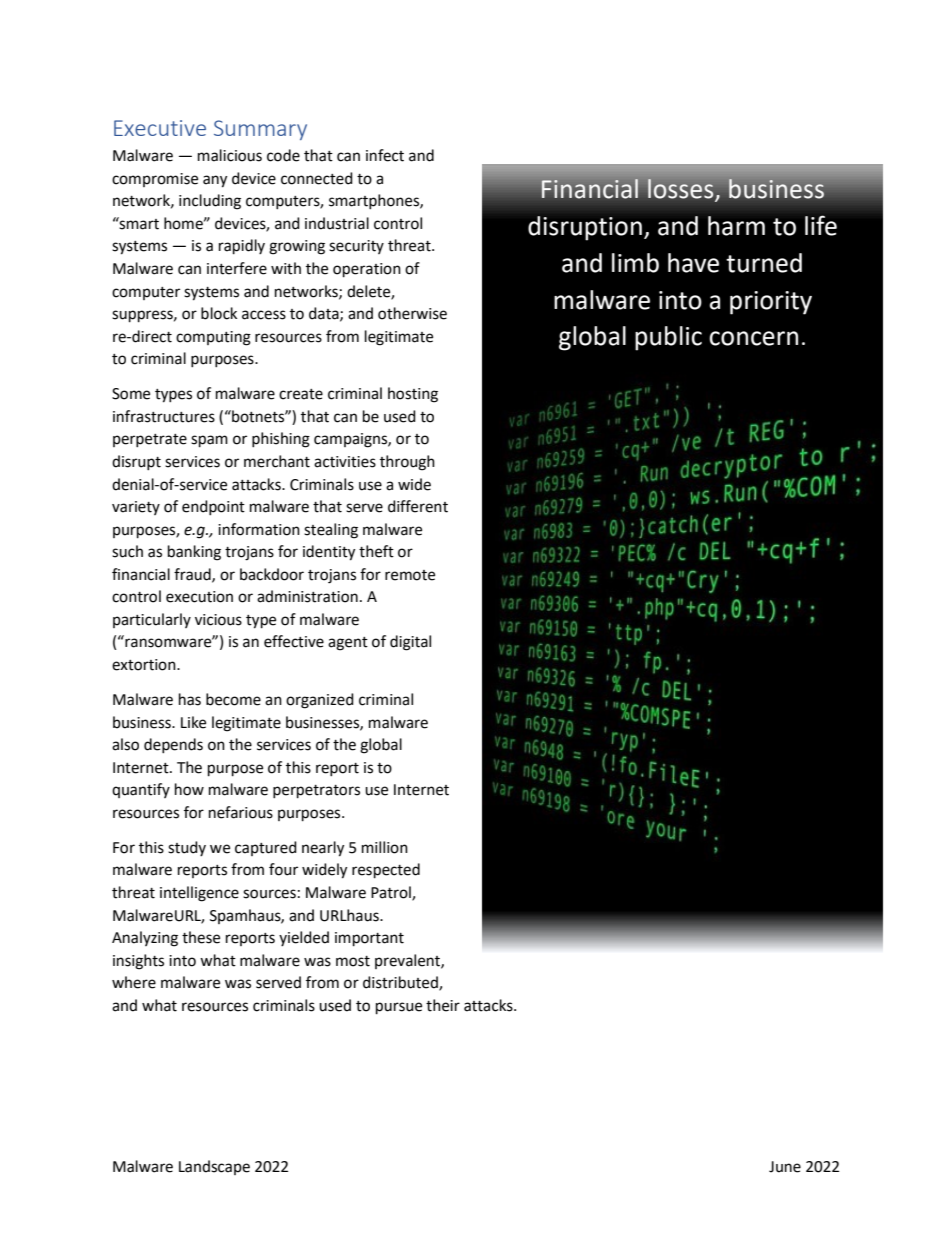  Describe the element at coordinates (218, 620) in the page. I see `vicious` at that location.
